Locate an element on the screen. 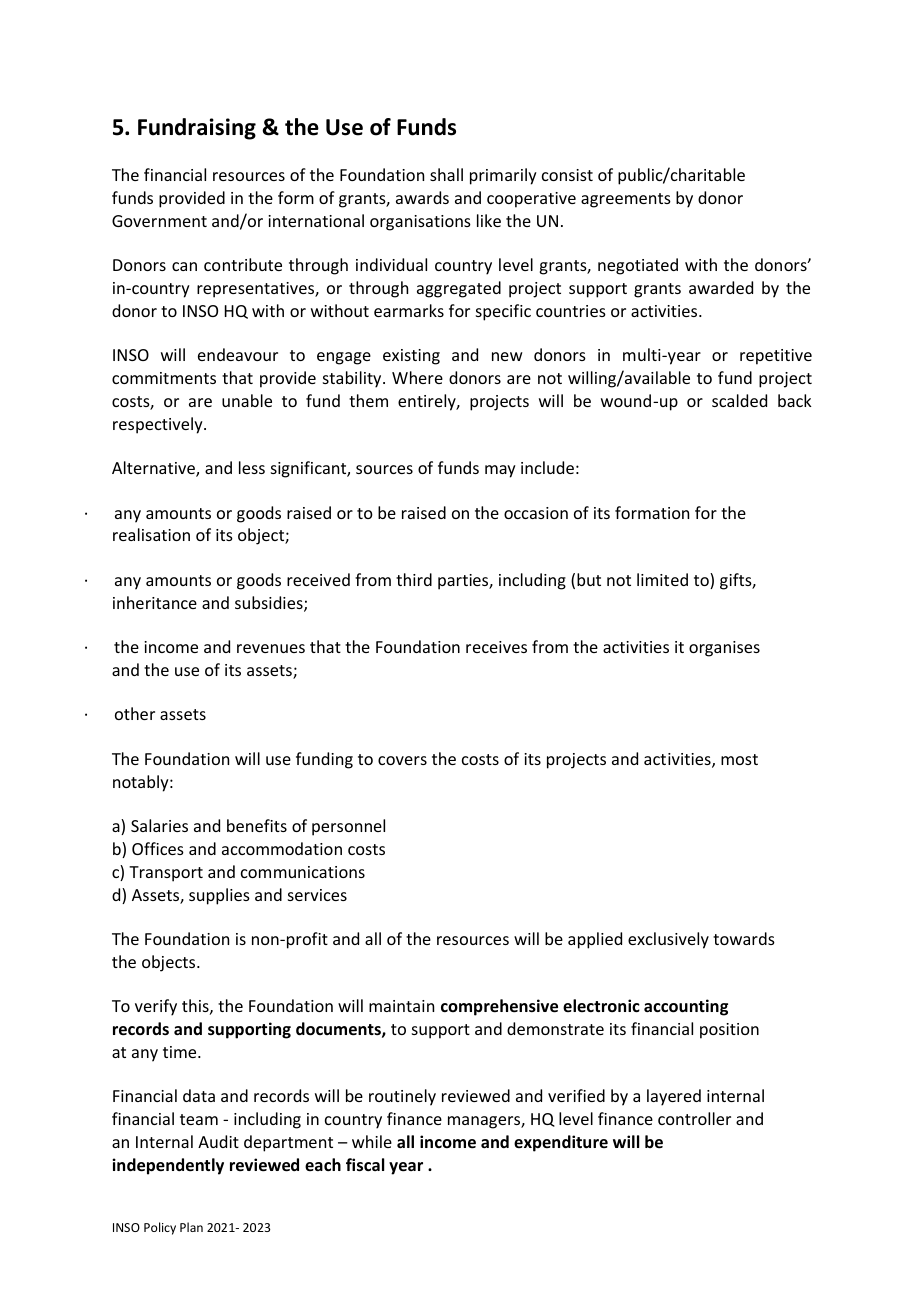 The image size is (924, 1308). comprehensive is located at coordinates (499, 1007).
